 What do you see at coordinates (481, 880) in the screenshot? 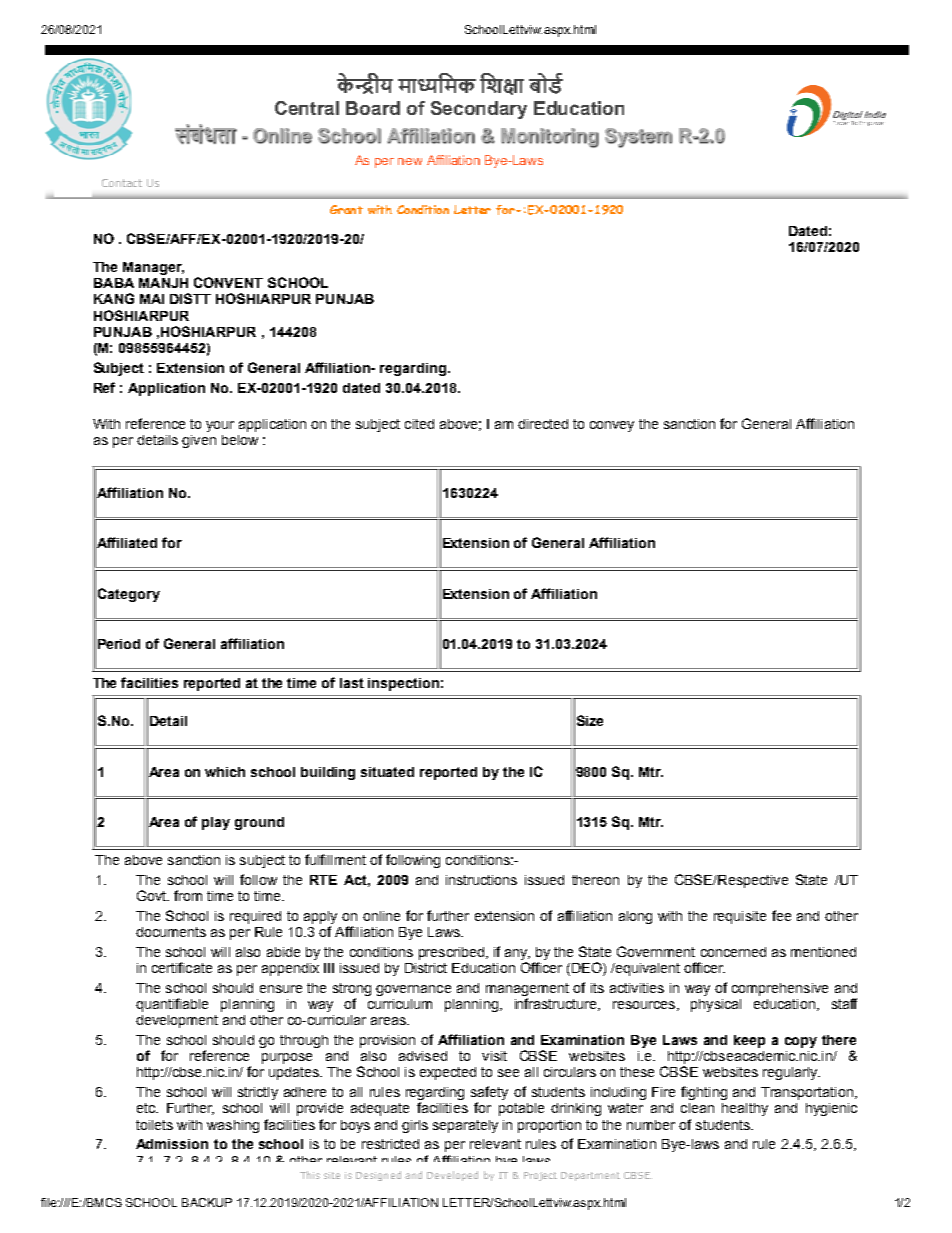
I see `instructions` at bounding box center [481, 880].
